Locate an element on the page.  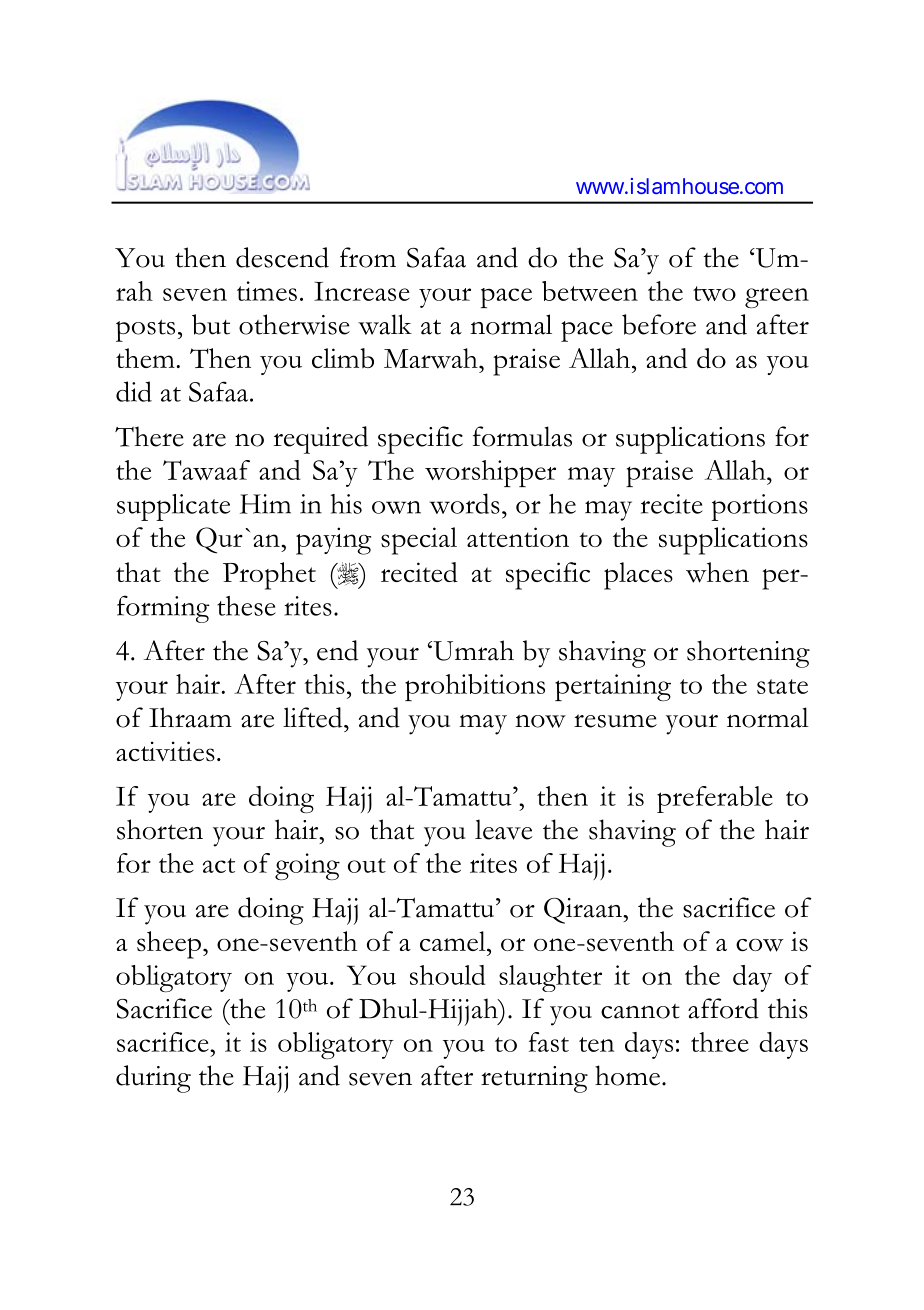
lifted is located at coordinates (314, 717).
